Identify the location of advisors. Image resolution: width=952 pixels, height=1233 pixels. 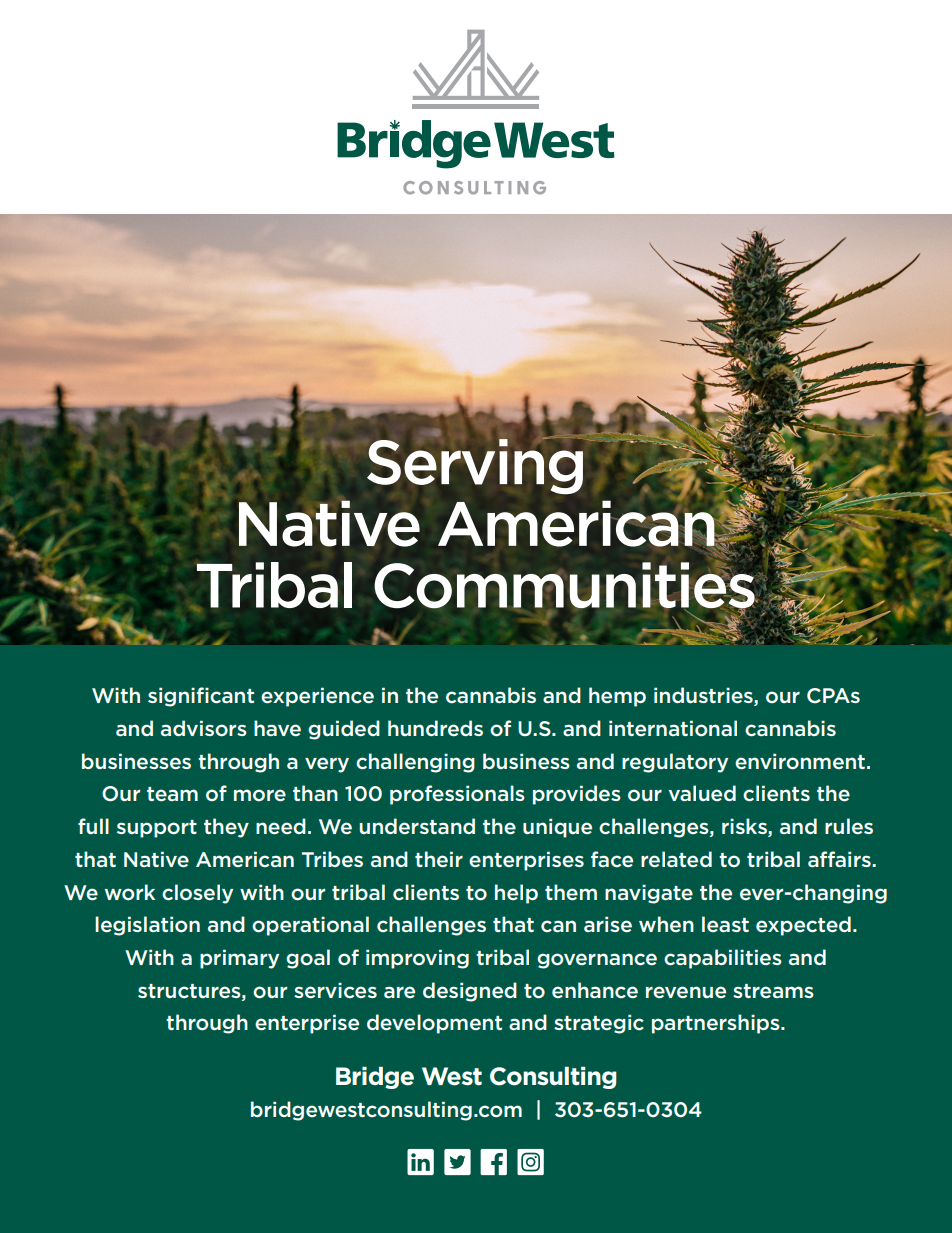
(204, 728).
